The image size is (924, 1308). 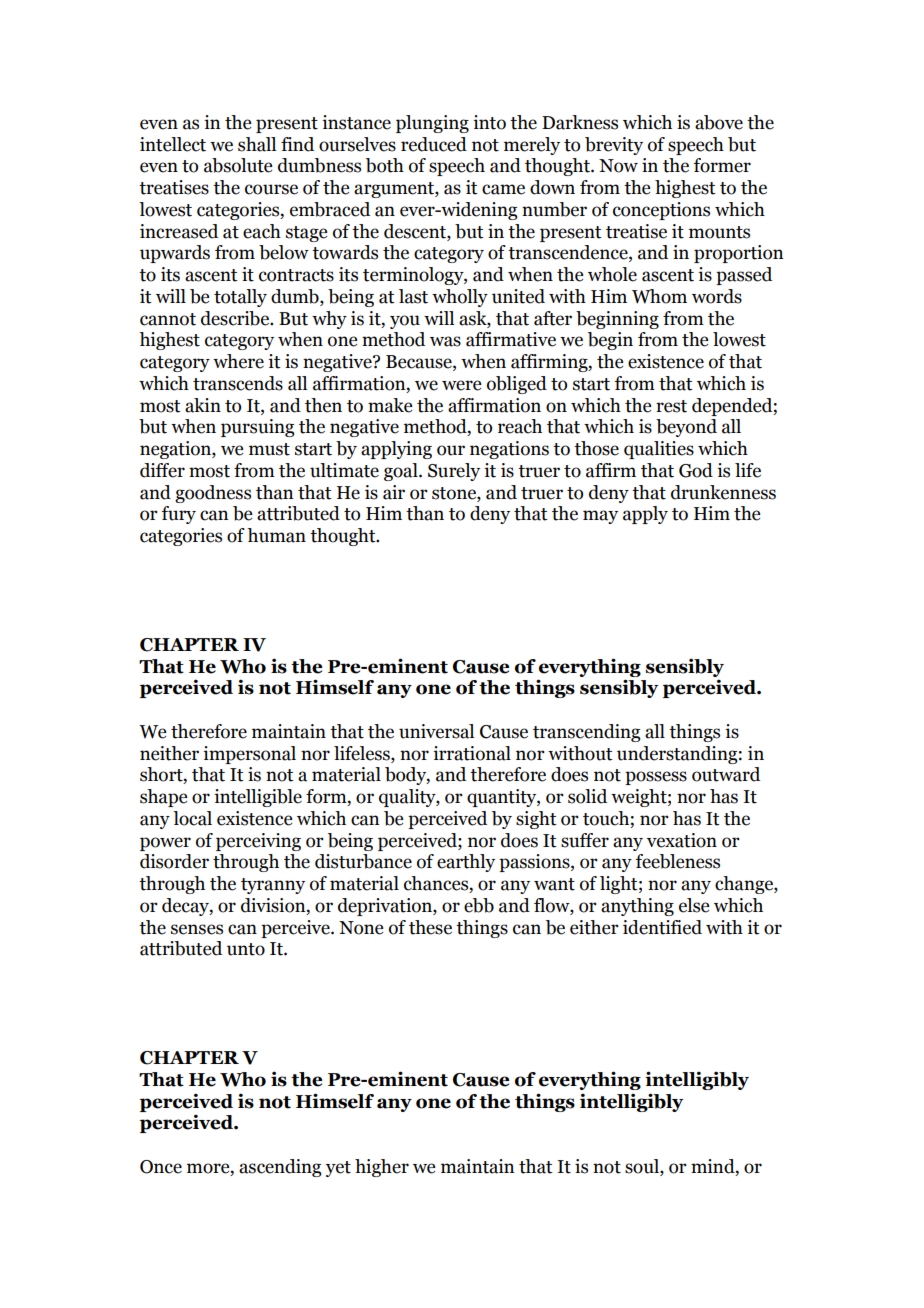 What do you see at coordinates (434, 144) in the screenshot?
I see `reduced` at bounding box center [434, 144].
